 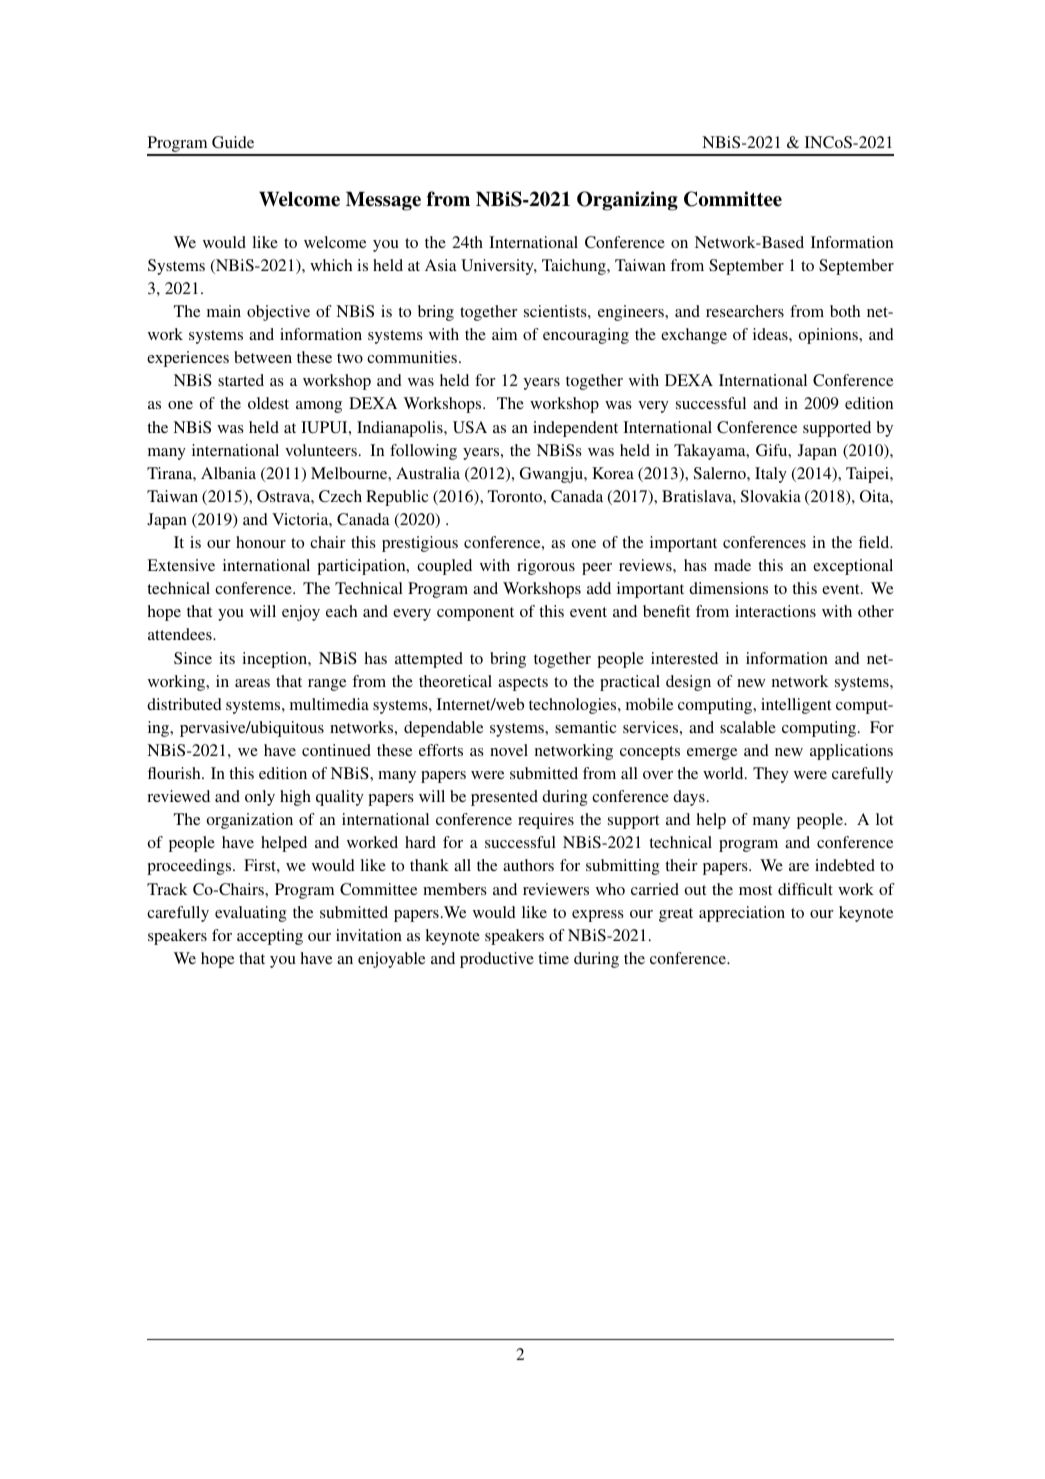 I want to click on productive, so click(x=497, y=960).
